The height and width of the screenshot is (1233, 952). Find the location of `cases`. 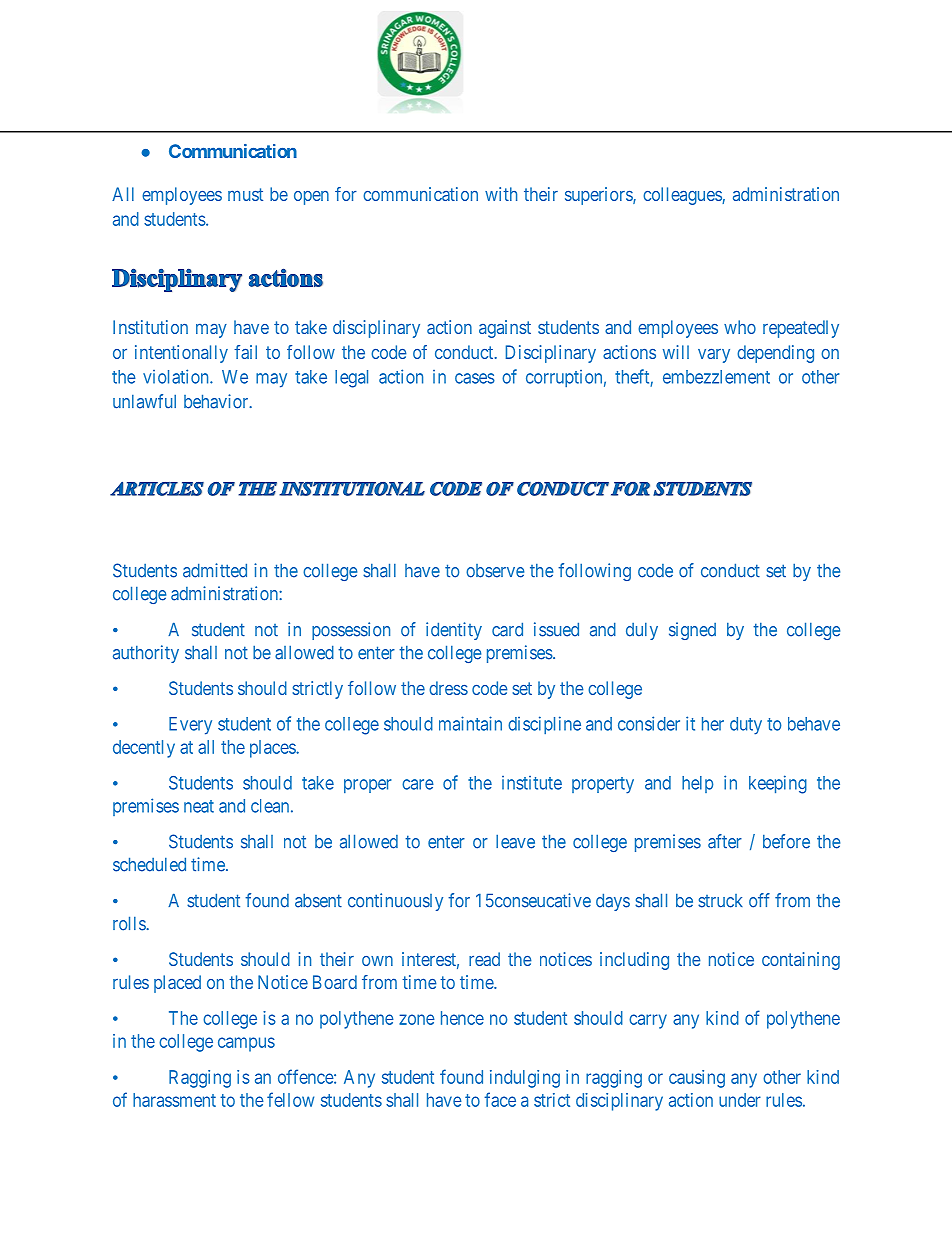

cases is located at coordinates (475, 378).
